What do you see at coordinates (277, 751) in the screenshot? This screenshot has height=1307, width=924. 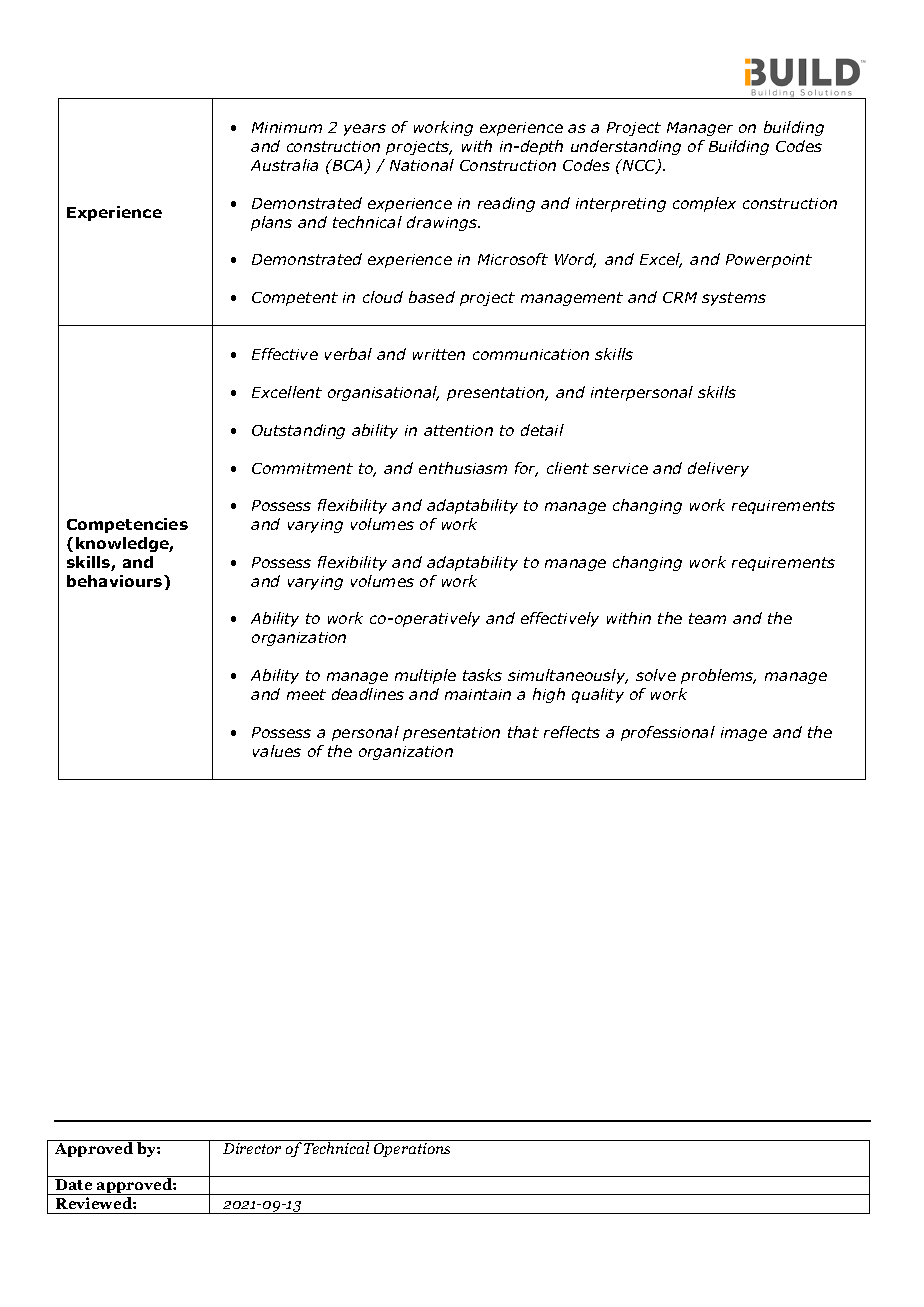 I see `values` at bounding box center [277, 751].
